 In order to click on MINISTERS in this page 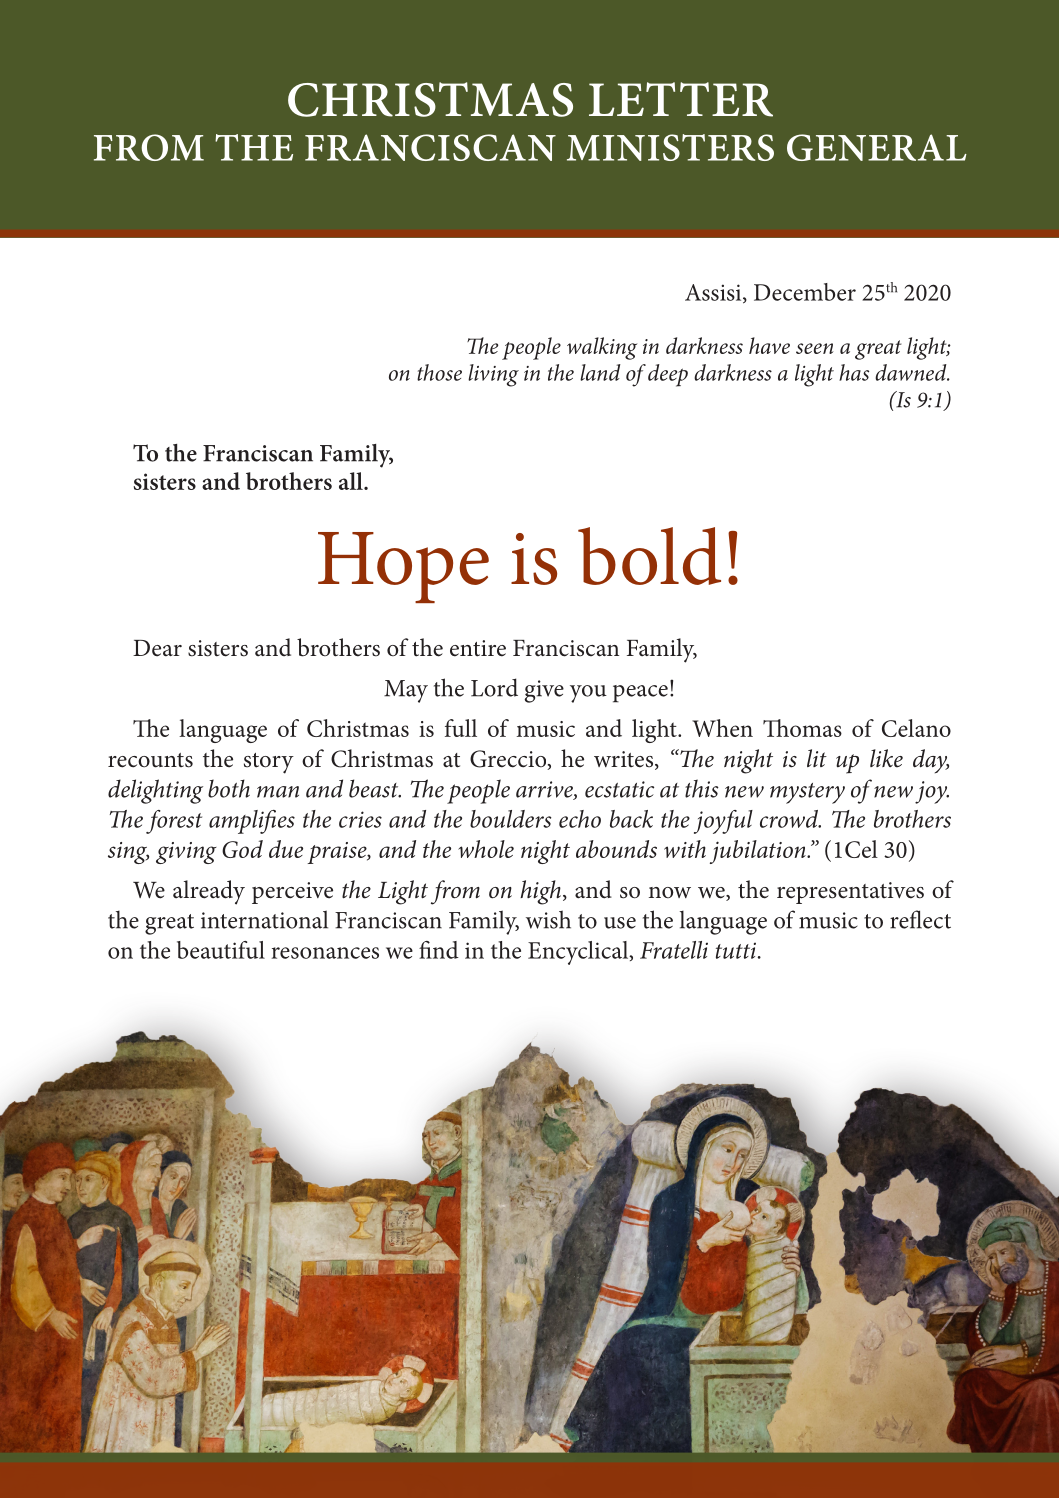, I will do `click(670, 147)`.
